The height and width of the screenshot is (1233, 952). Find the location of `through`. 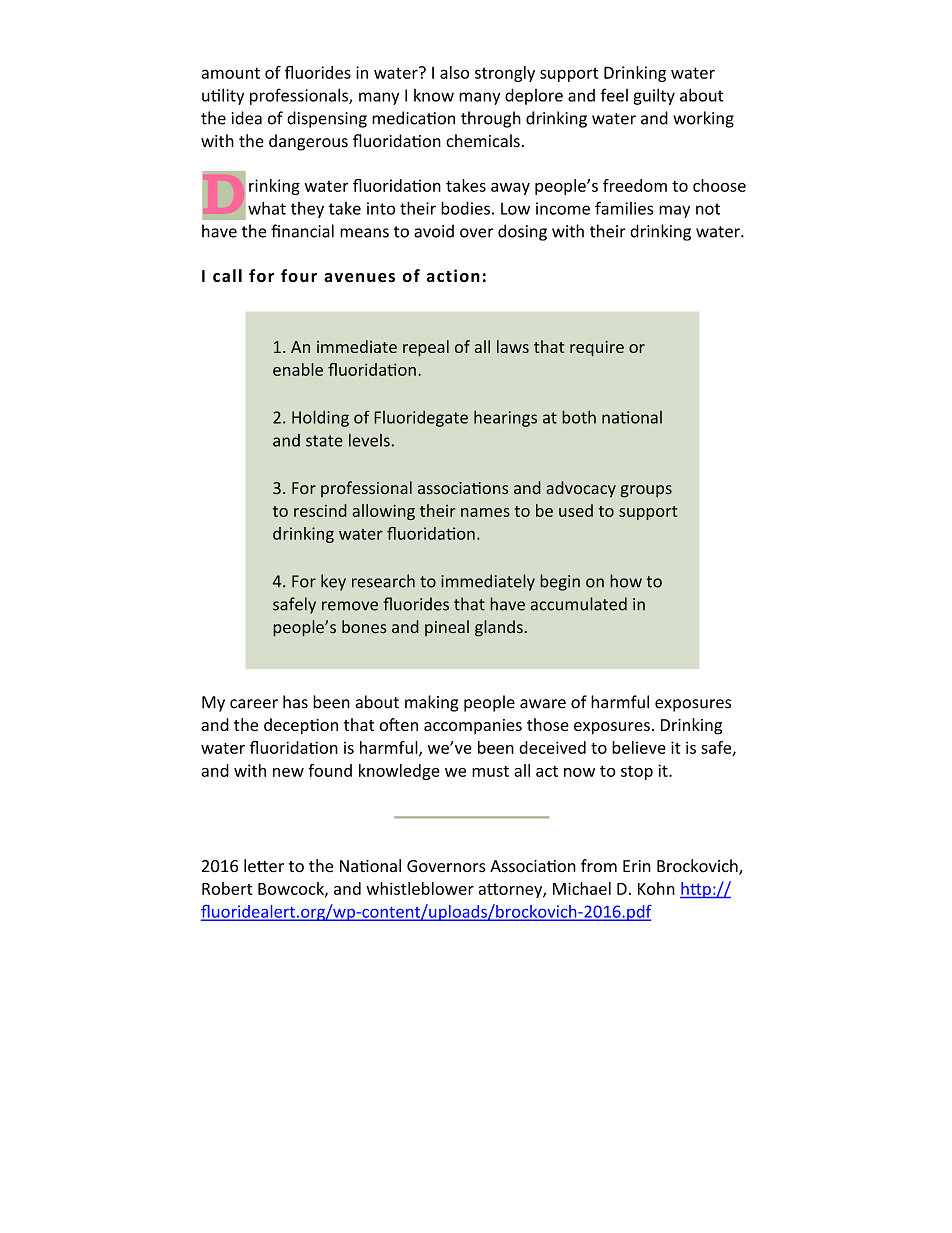

through is located at coordinates (491, 119).
